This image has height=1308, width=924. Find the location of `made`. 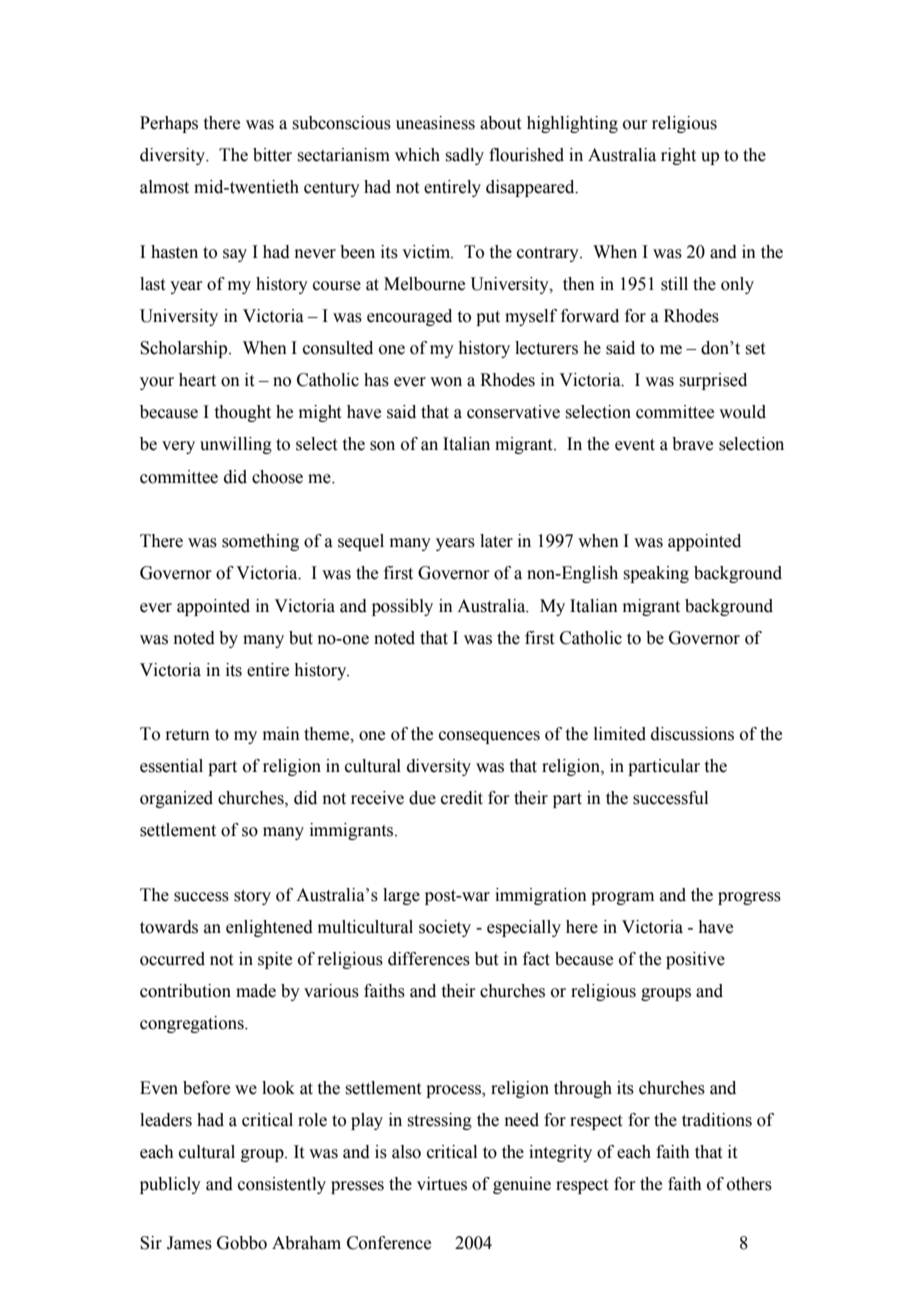

made is located at coordinates (256, 991).
